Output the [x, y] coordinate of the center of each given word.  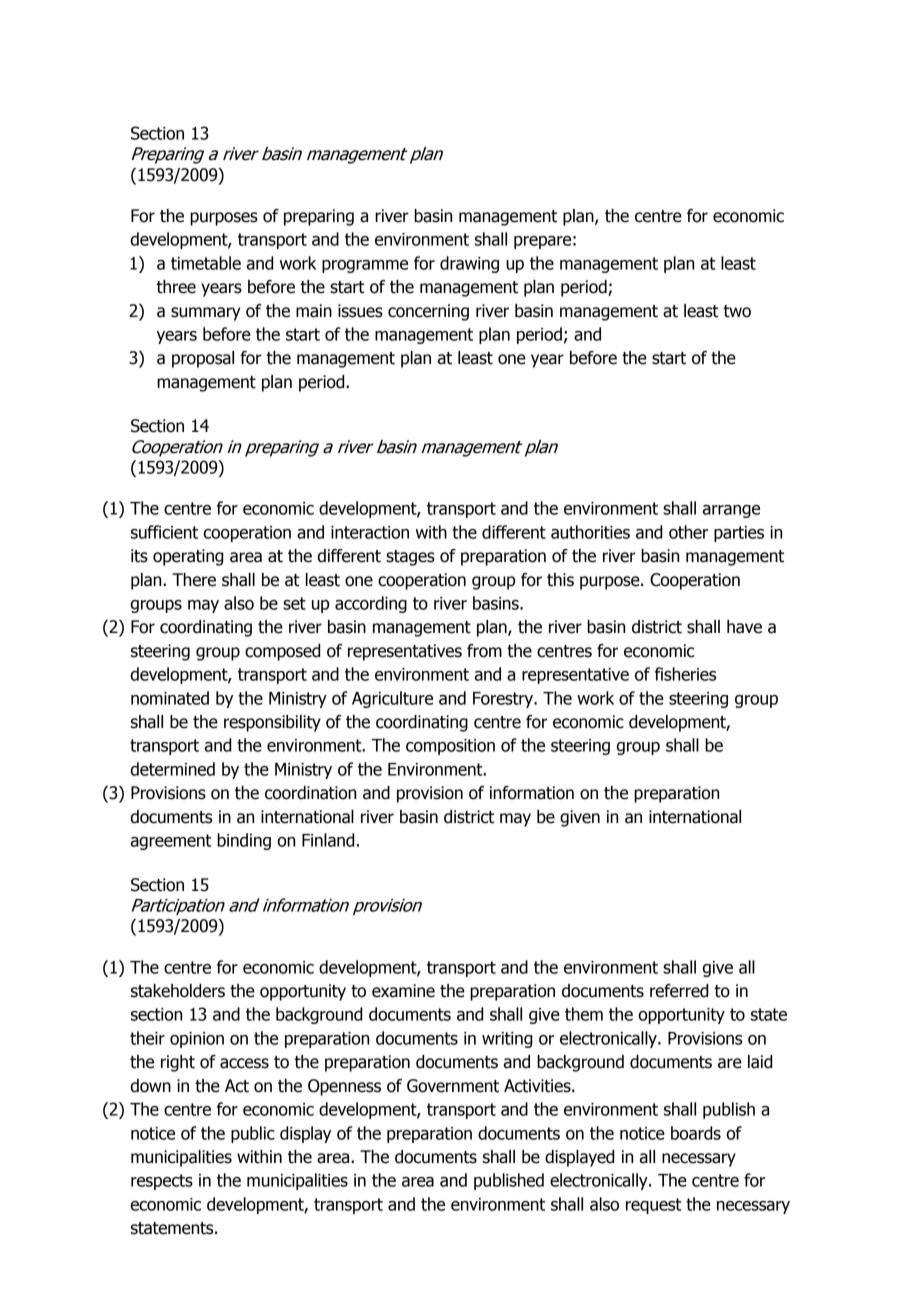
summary [205, 314]
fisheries [685, 674]
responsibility [272, 723]
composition [450, 747]
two [737, 311]
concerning [428, 312]
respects [162, 1182]
